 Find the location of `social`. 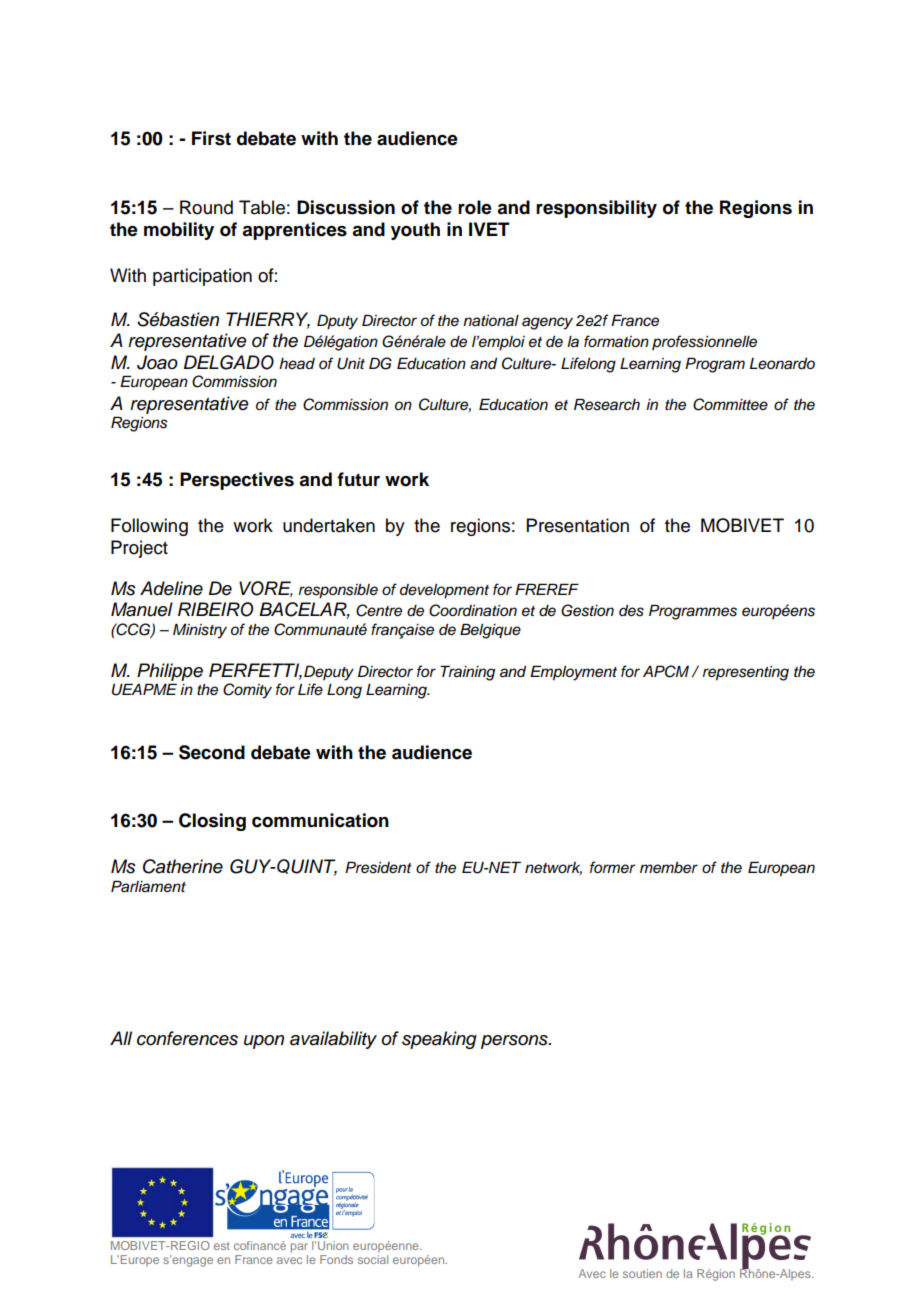

social is located at coordinates (373, 1259).
